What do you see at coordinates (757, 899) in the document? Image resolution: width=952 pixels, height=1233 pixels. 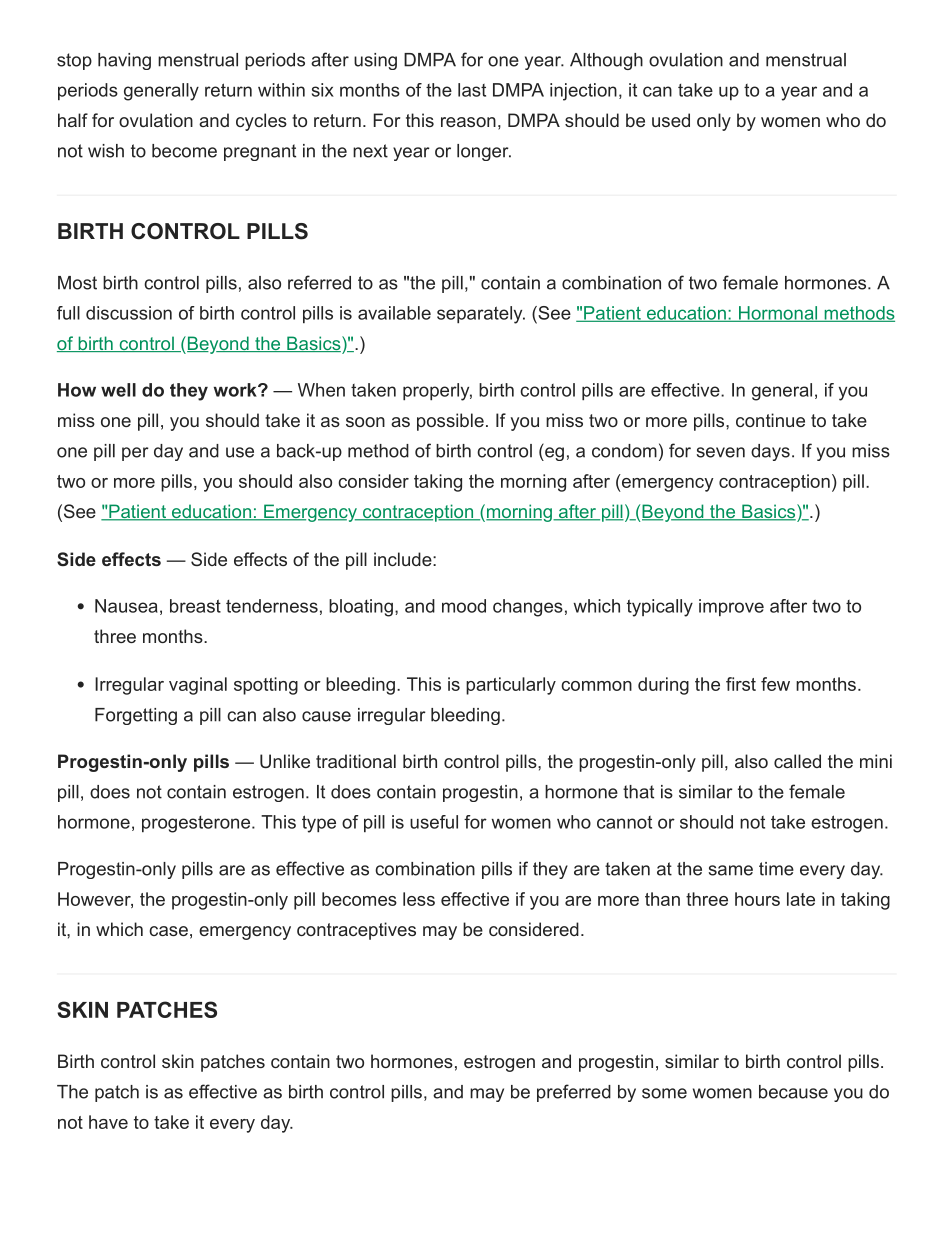 I see `hours` at bounding box center [757, 899].
